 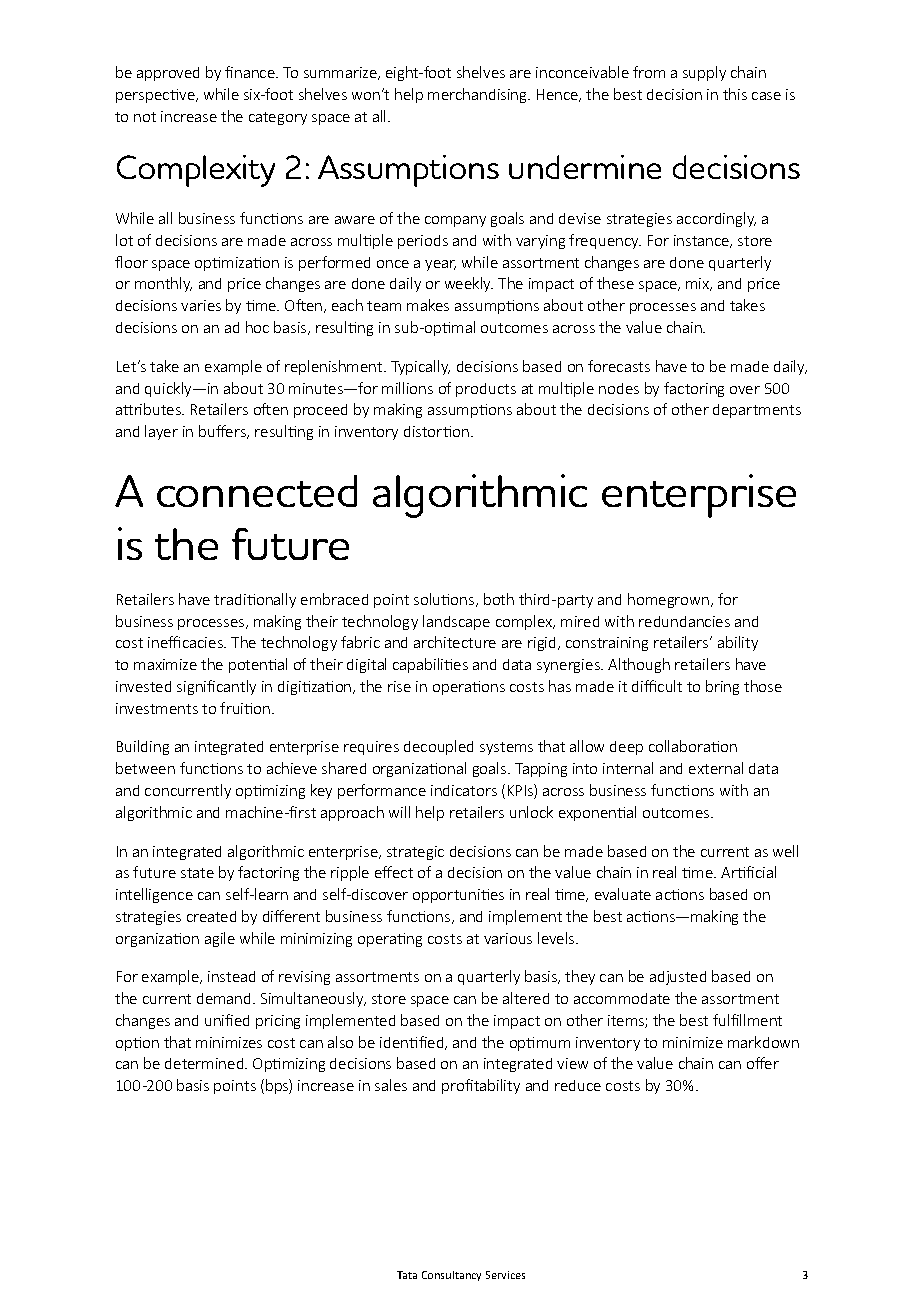 I want to click on perspective, so click(x=156, y=96).
